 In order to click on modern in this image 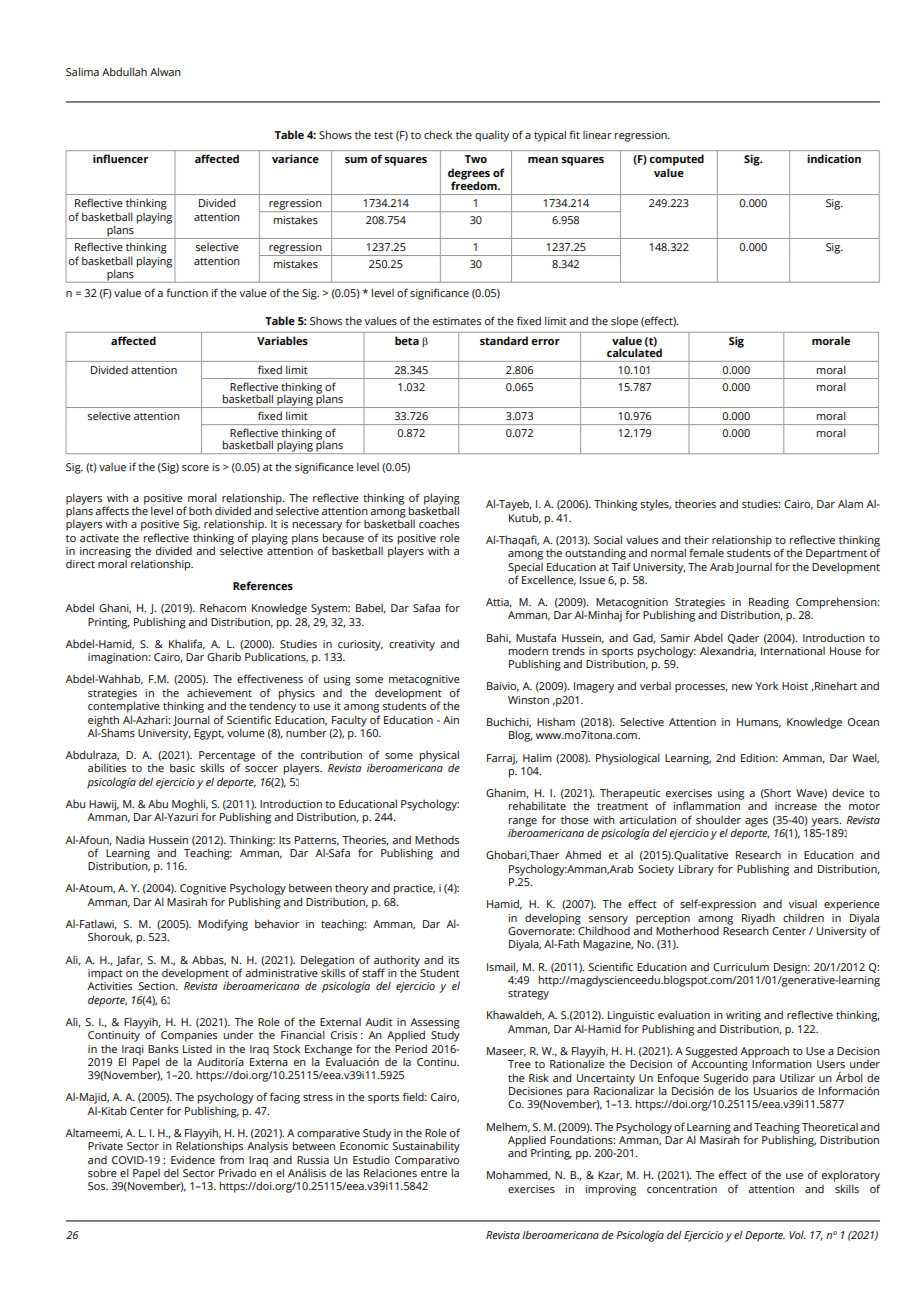, I will do `click(528, 651)`.
